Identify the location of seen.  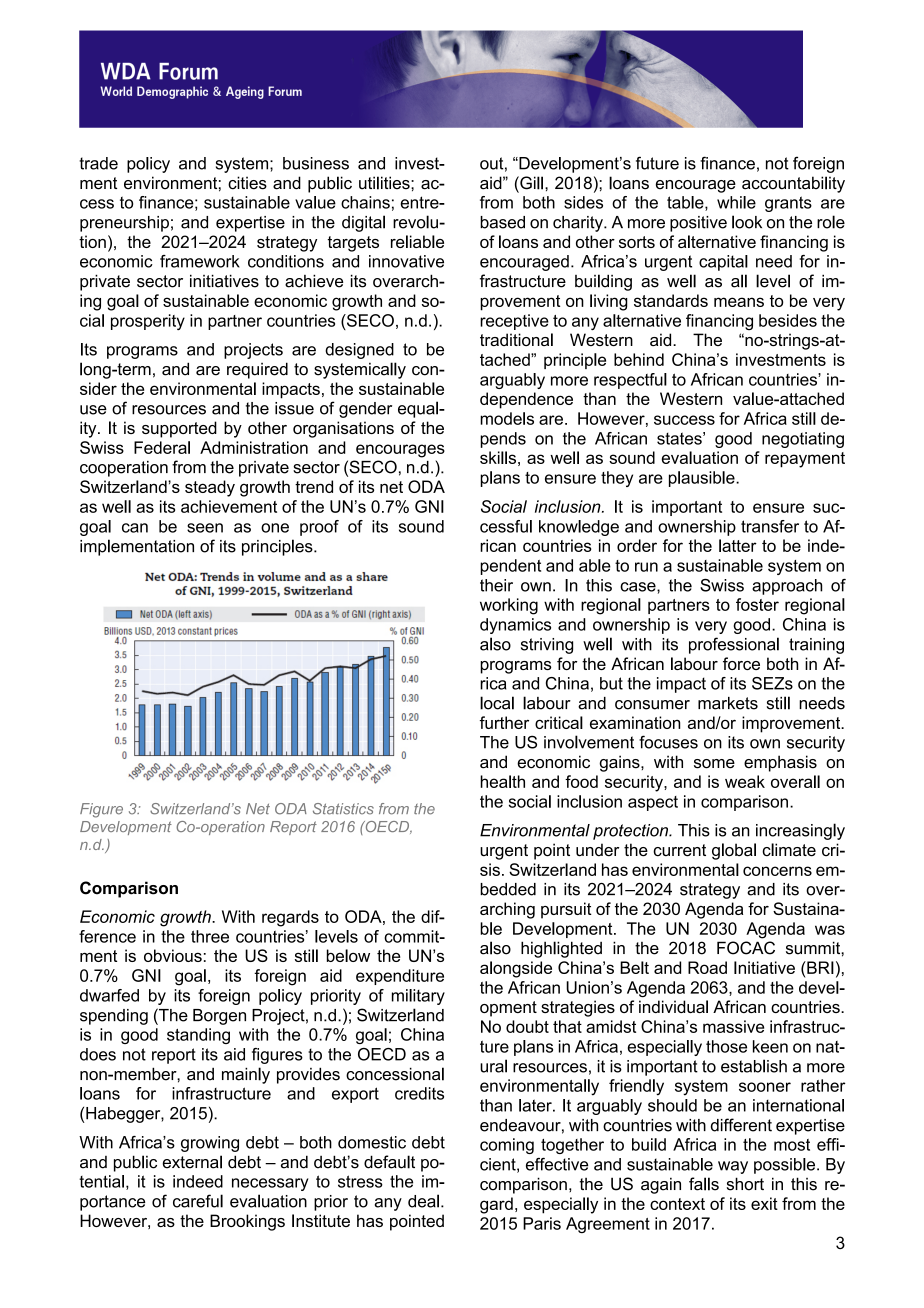
(205, 528).
